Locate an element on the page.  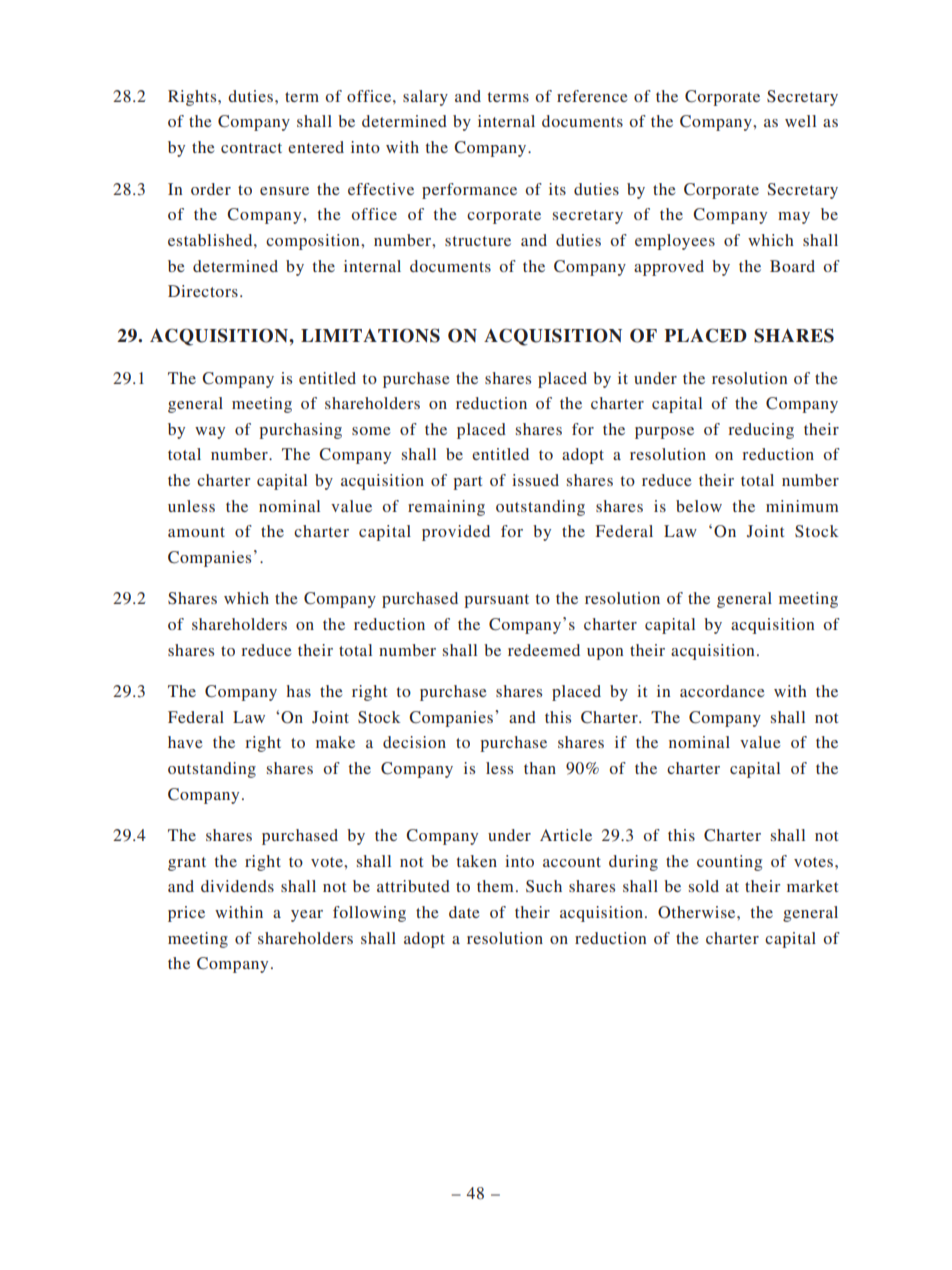
them is located at coordinates (495, 886).
